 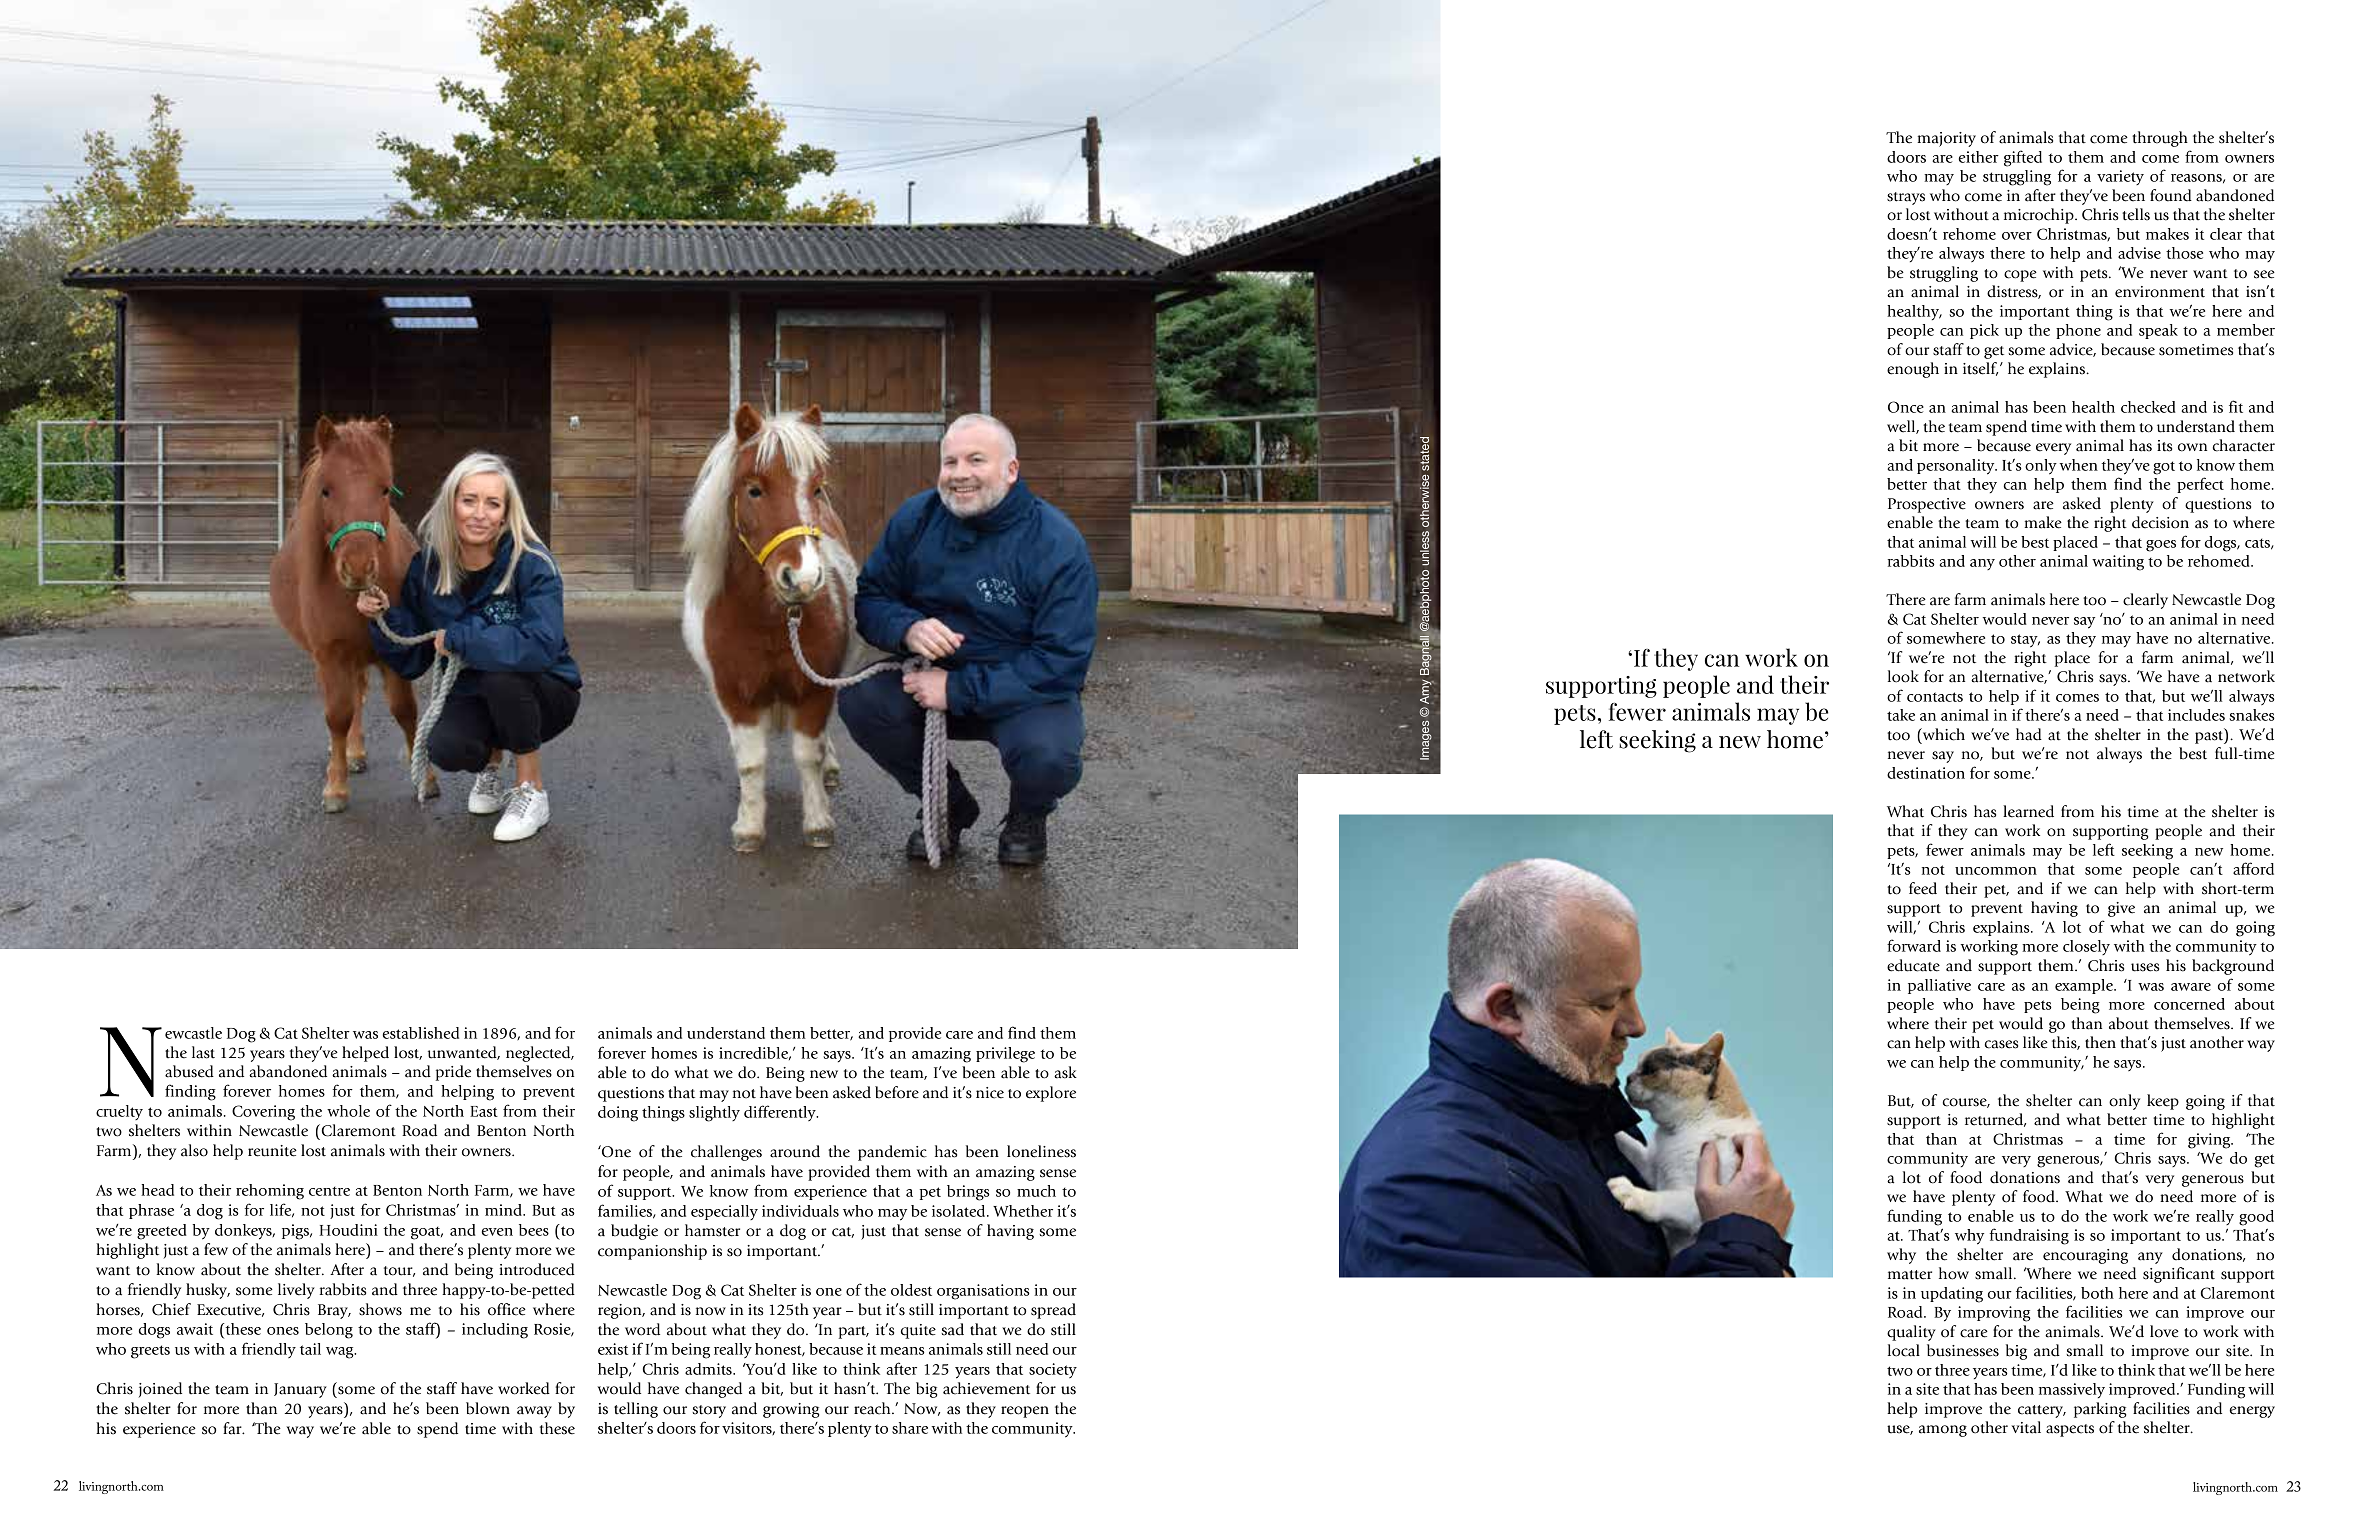 I want to click on destination, so click(x=1926, y=773).
